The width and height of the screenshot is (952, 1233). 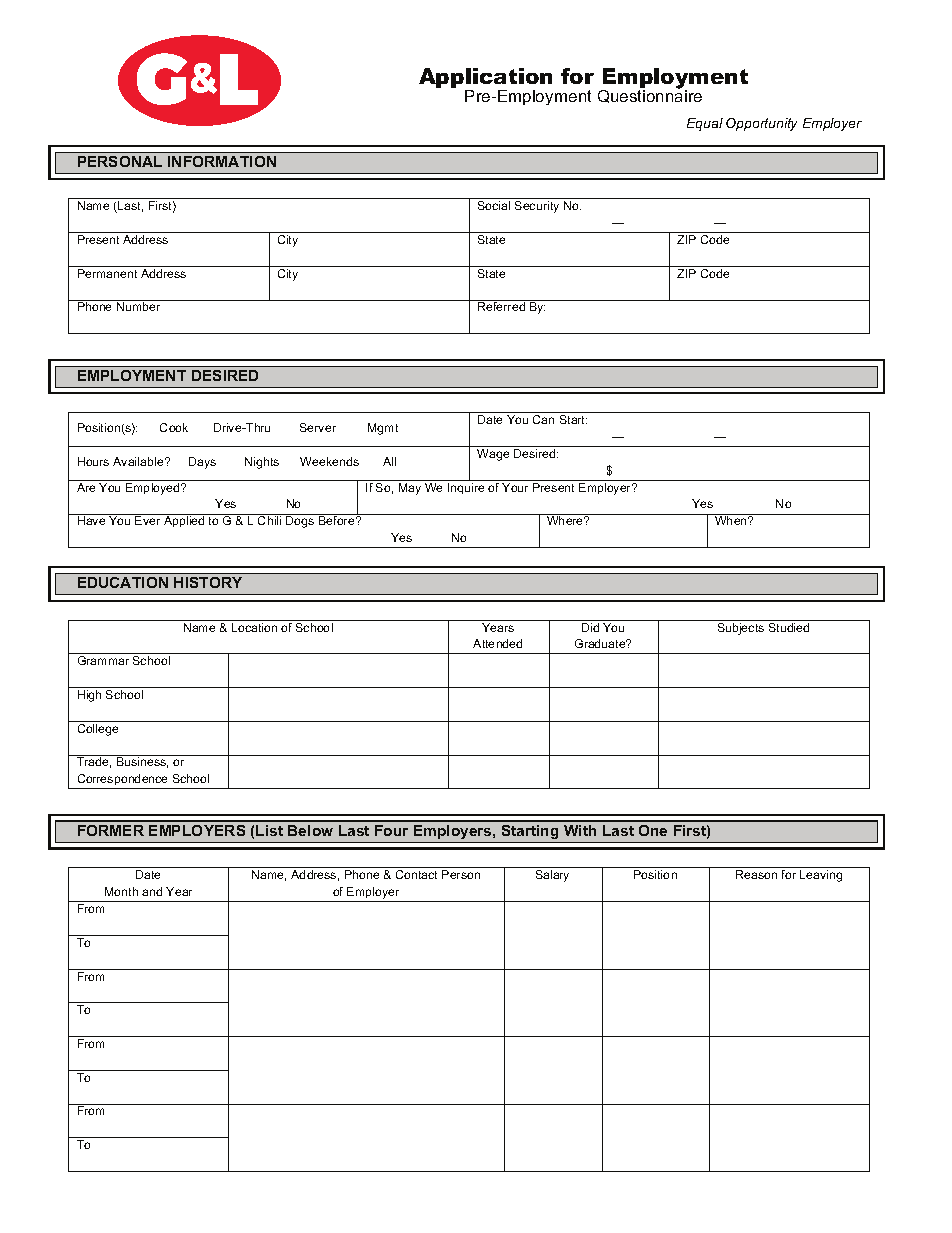 What do you see at coordinates (138, 306) in the screenshot?
I see `Number` at bounding box center [138, 306].
